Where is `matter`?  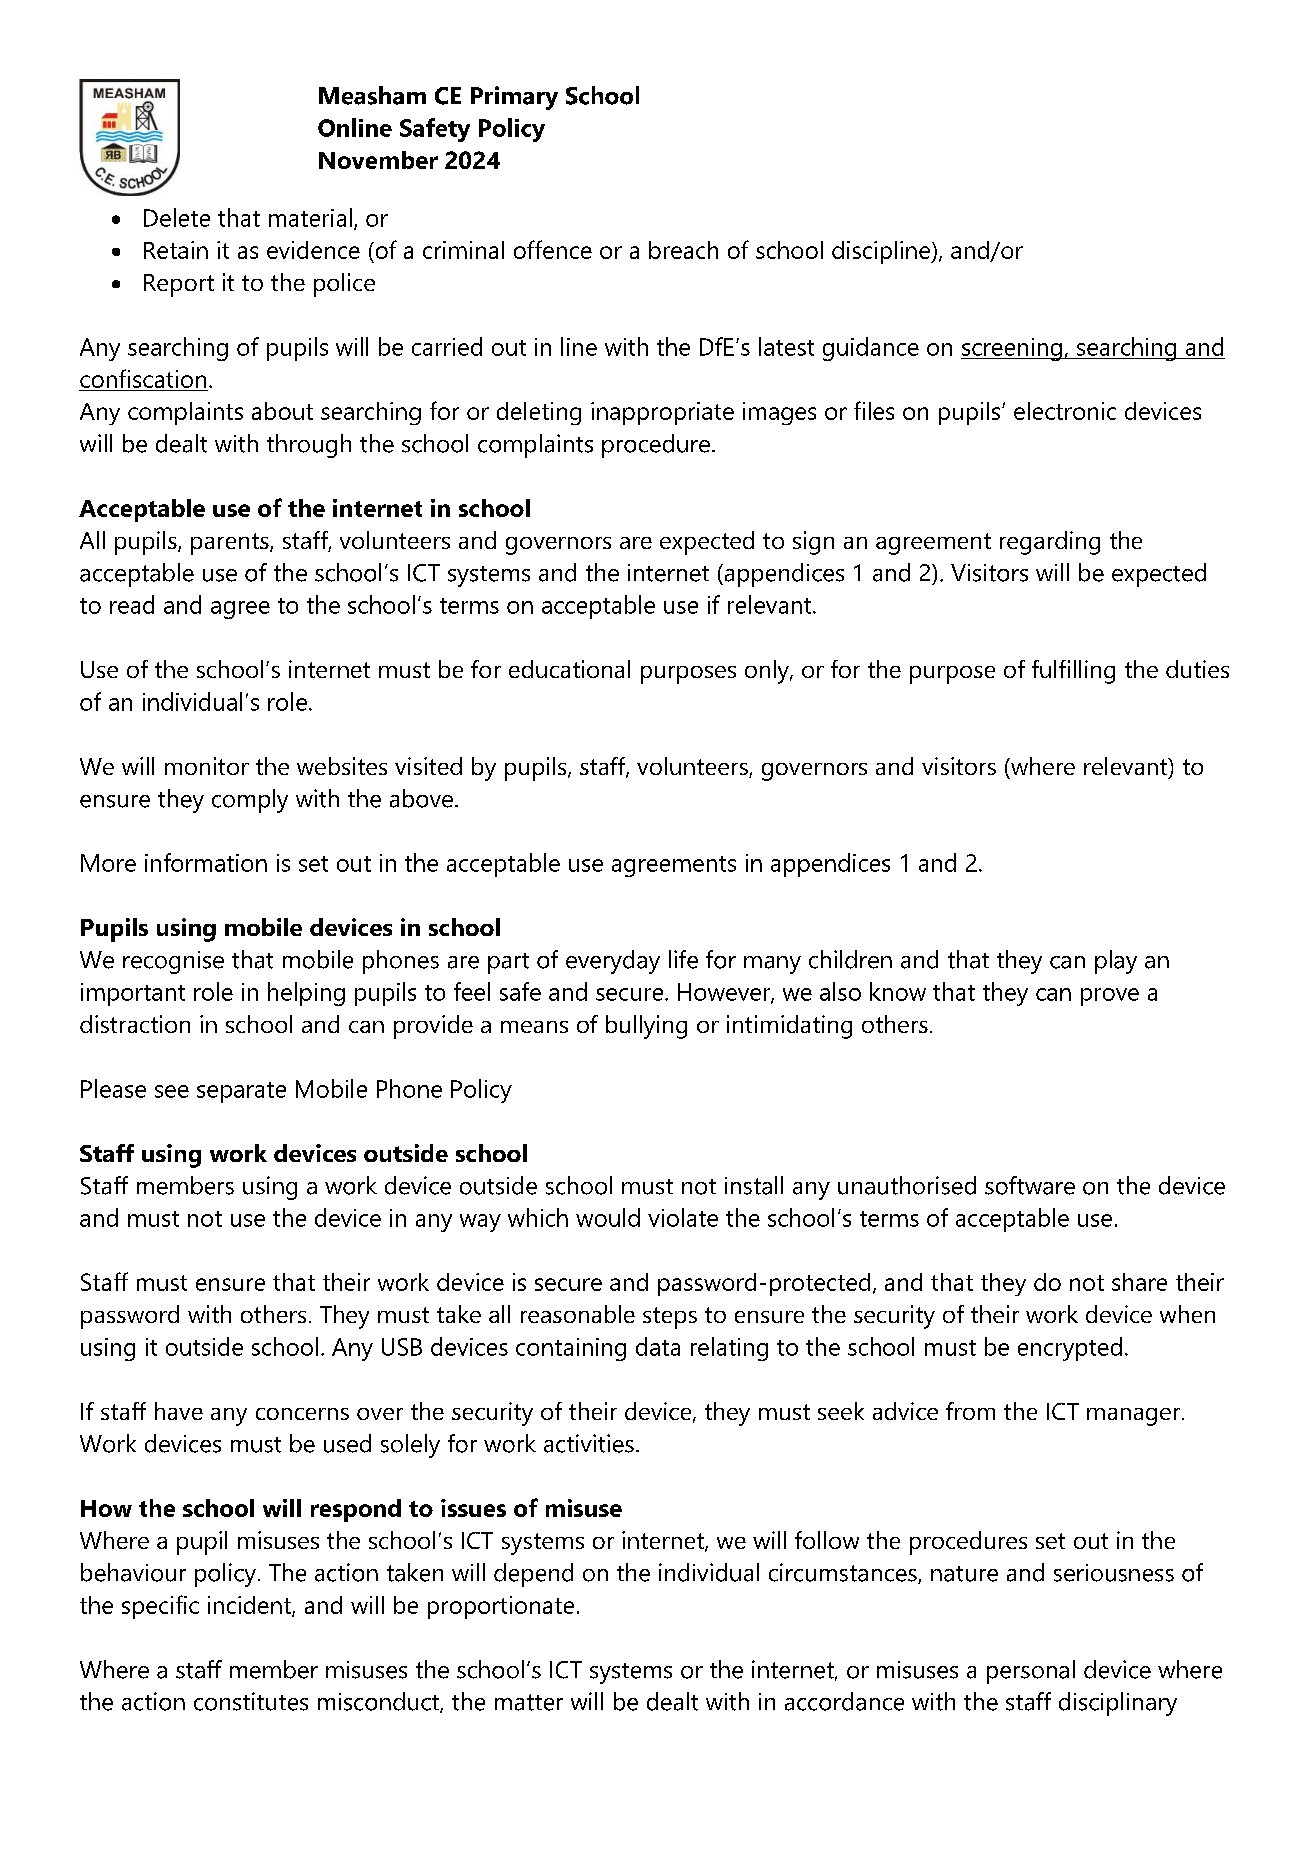 matter is located at coordinates (529, 1702).
